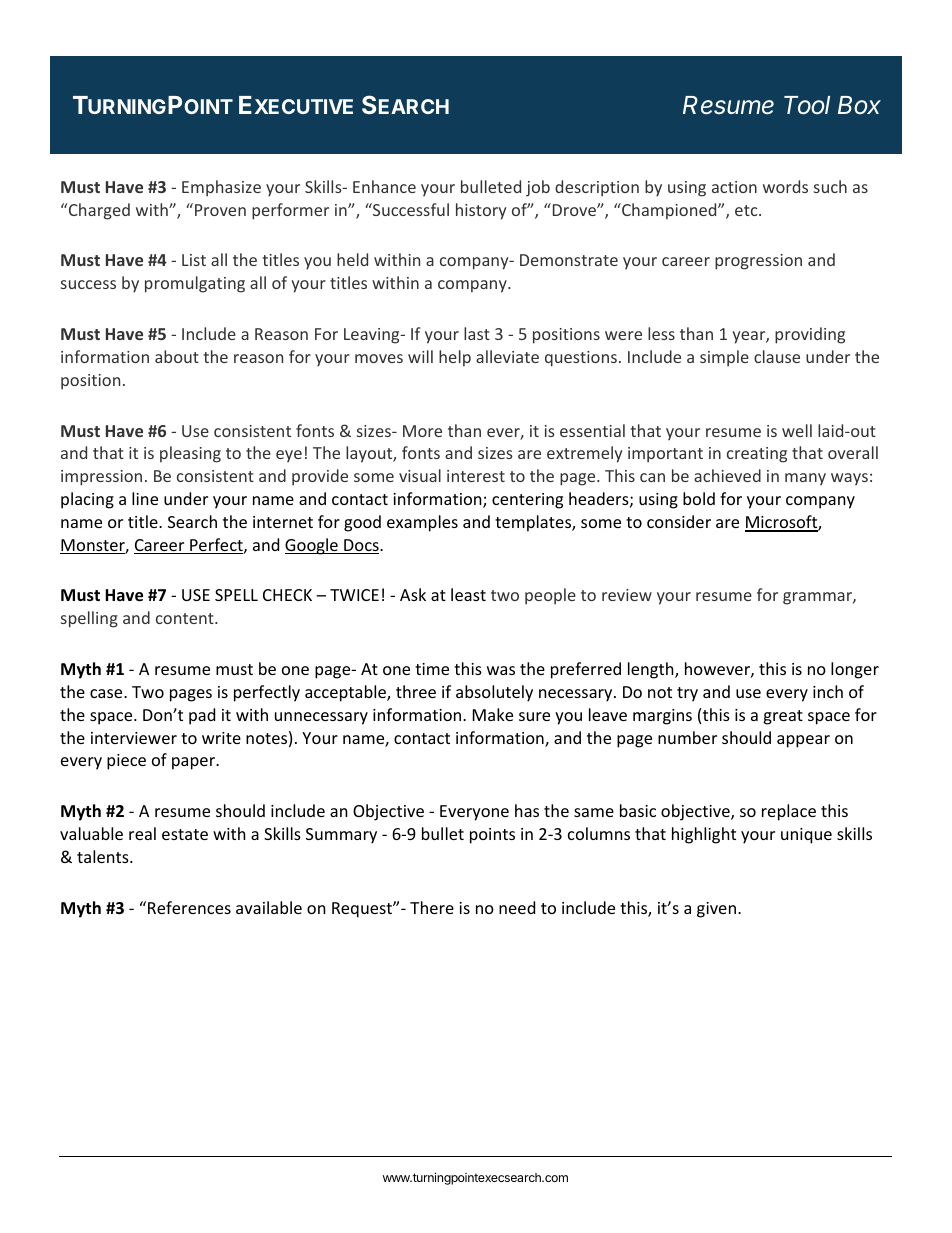  I want to click on centering, so click(527, 501).
